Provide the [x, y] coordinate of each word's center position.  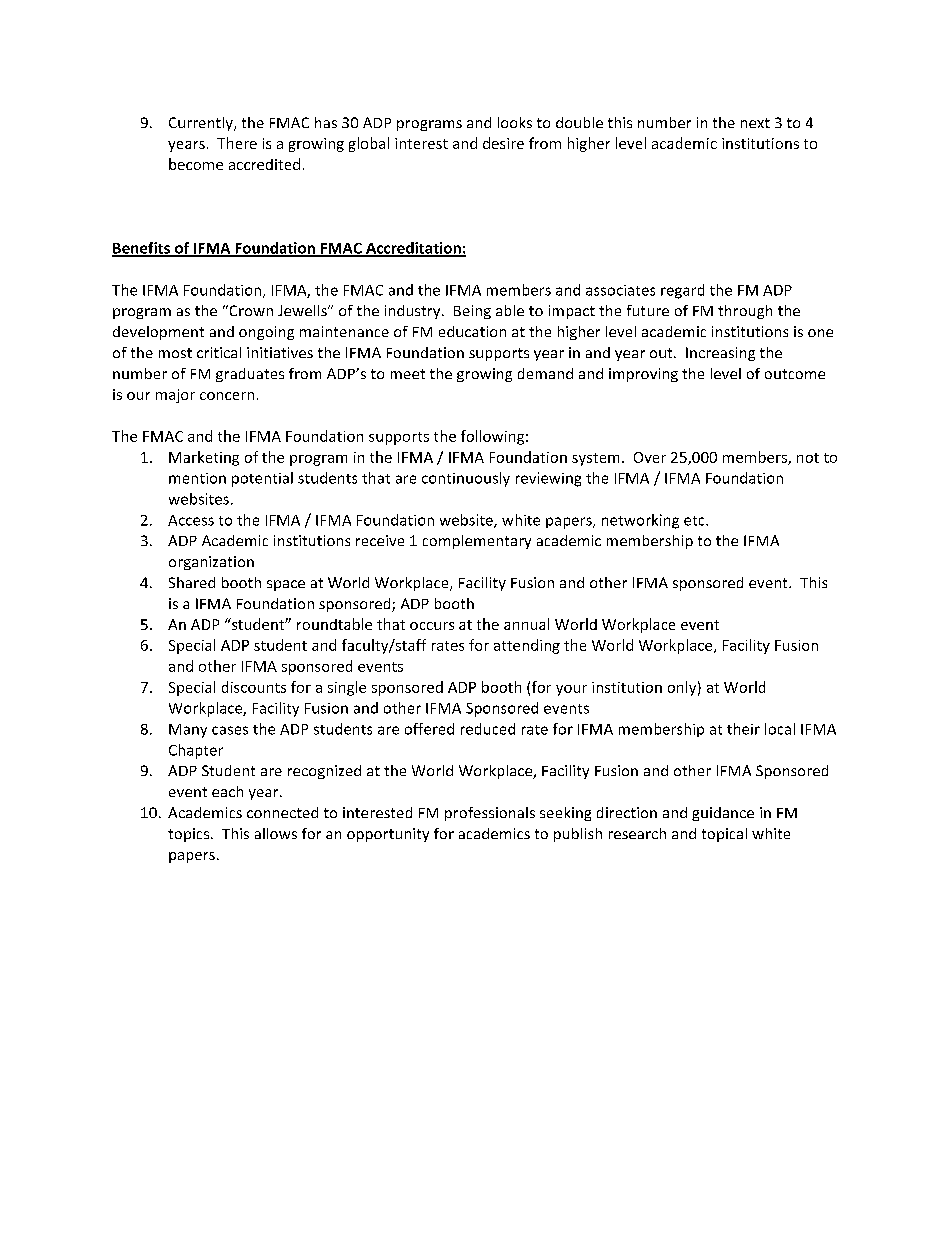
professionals [490, 814]
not [808, 458]
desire [503, 143]
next [755, 123]
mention [197, 478]
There [237, 143]
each [227, 791]
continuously [466, 479]
